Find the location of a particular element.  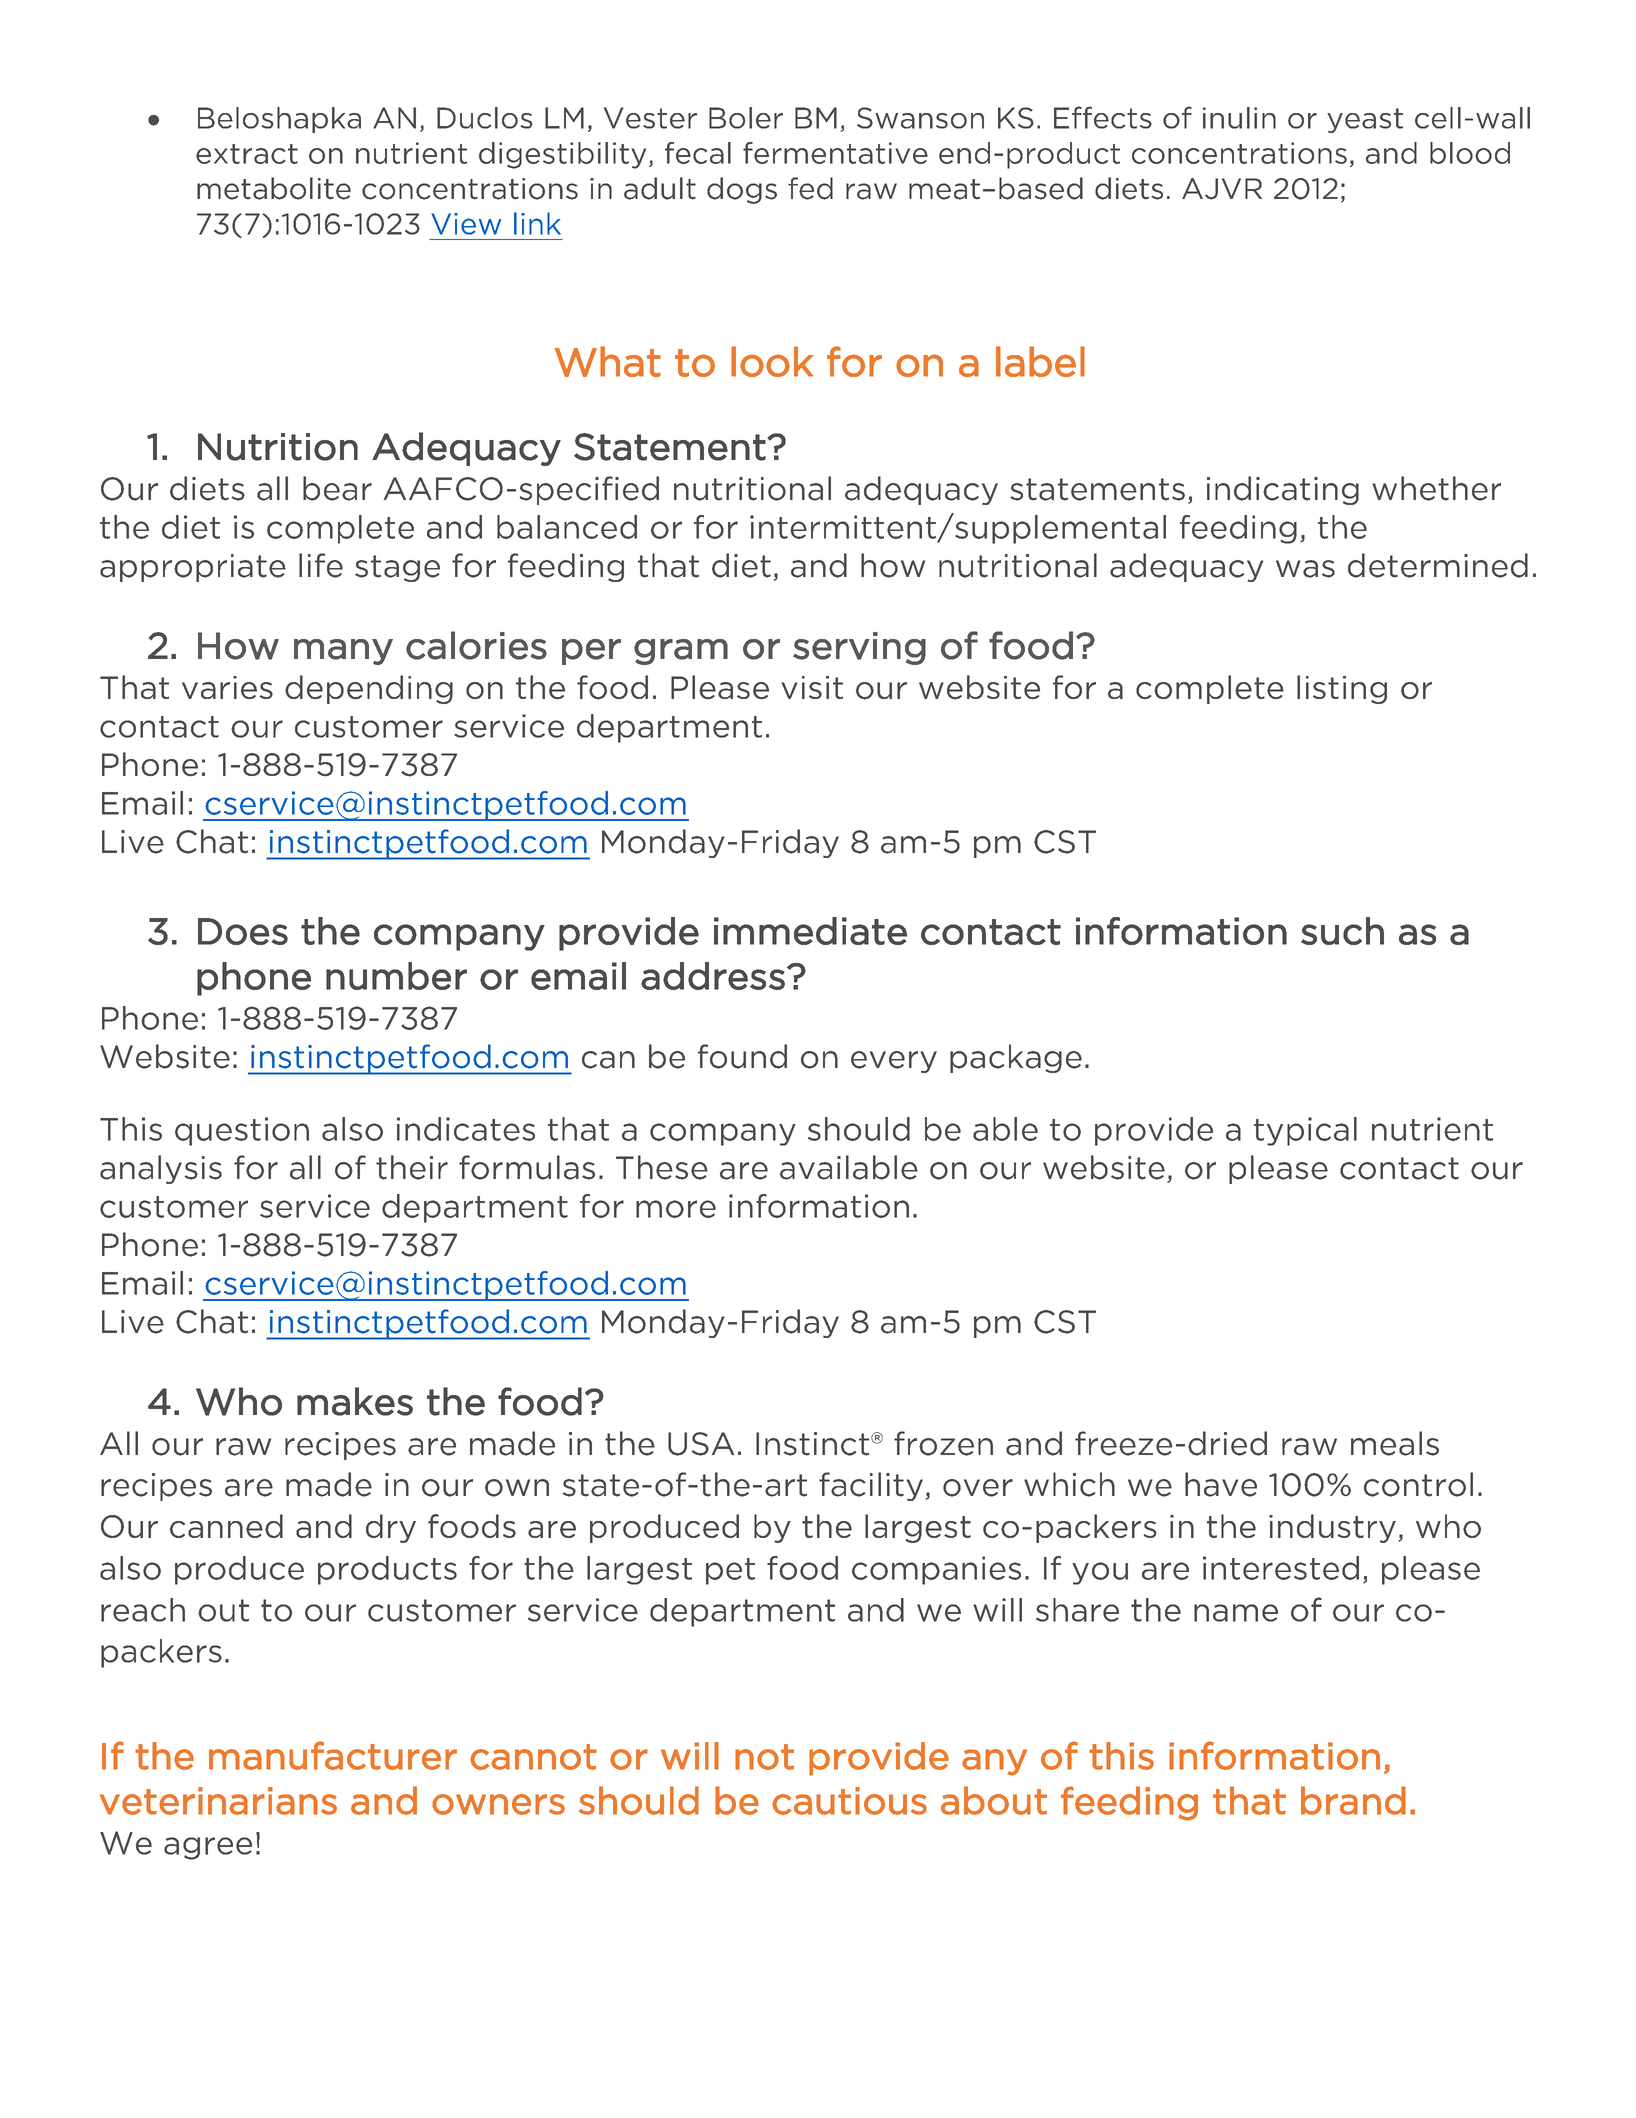

USA is located at coordinates (701, 1444).
